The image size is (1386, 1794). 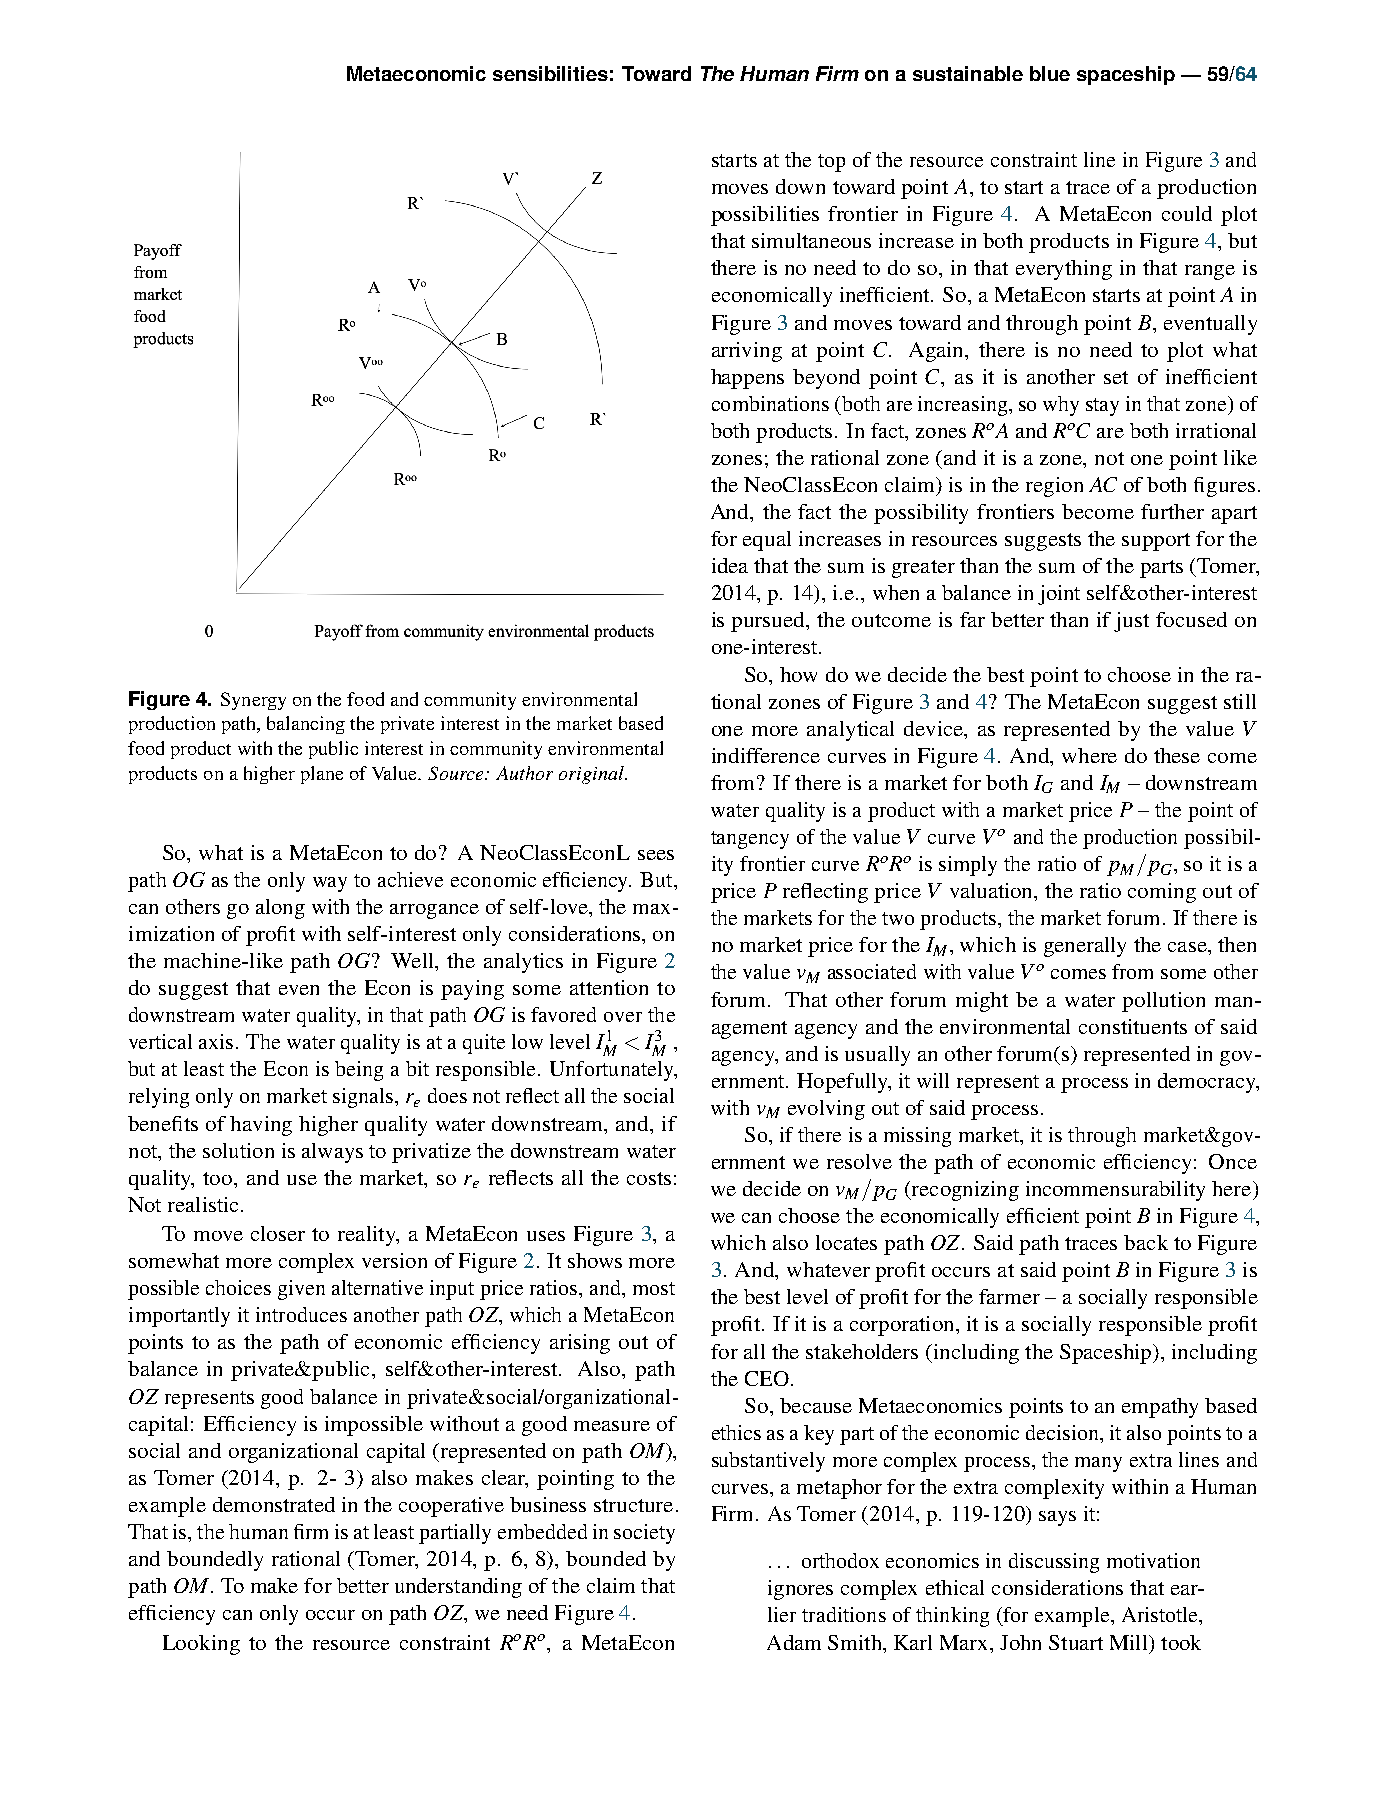 I want to click on having, so click(x=261, y=1126).
